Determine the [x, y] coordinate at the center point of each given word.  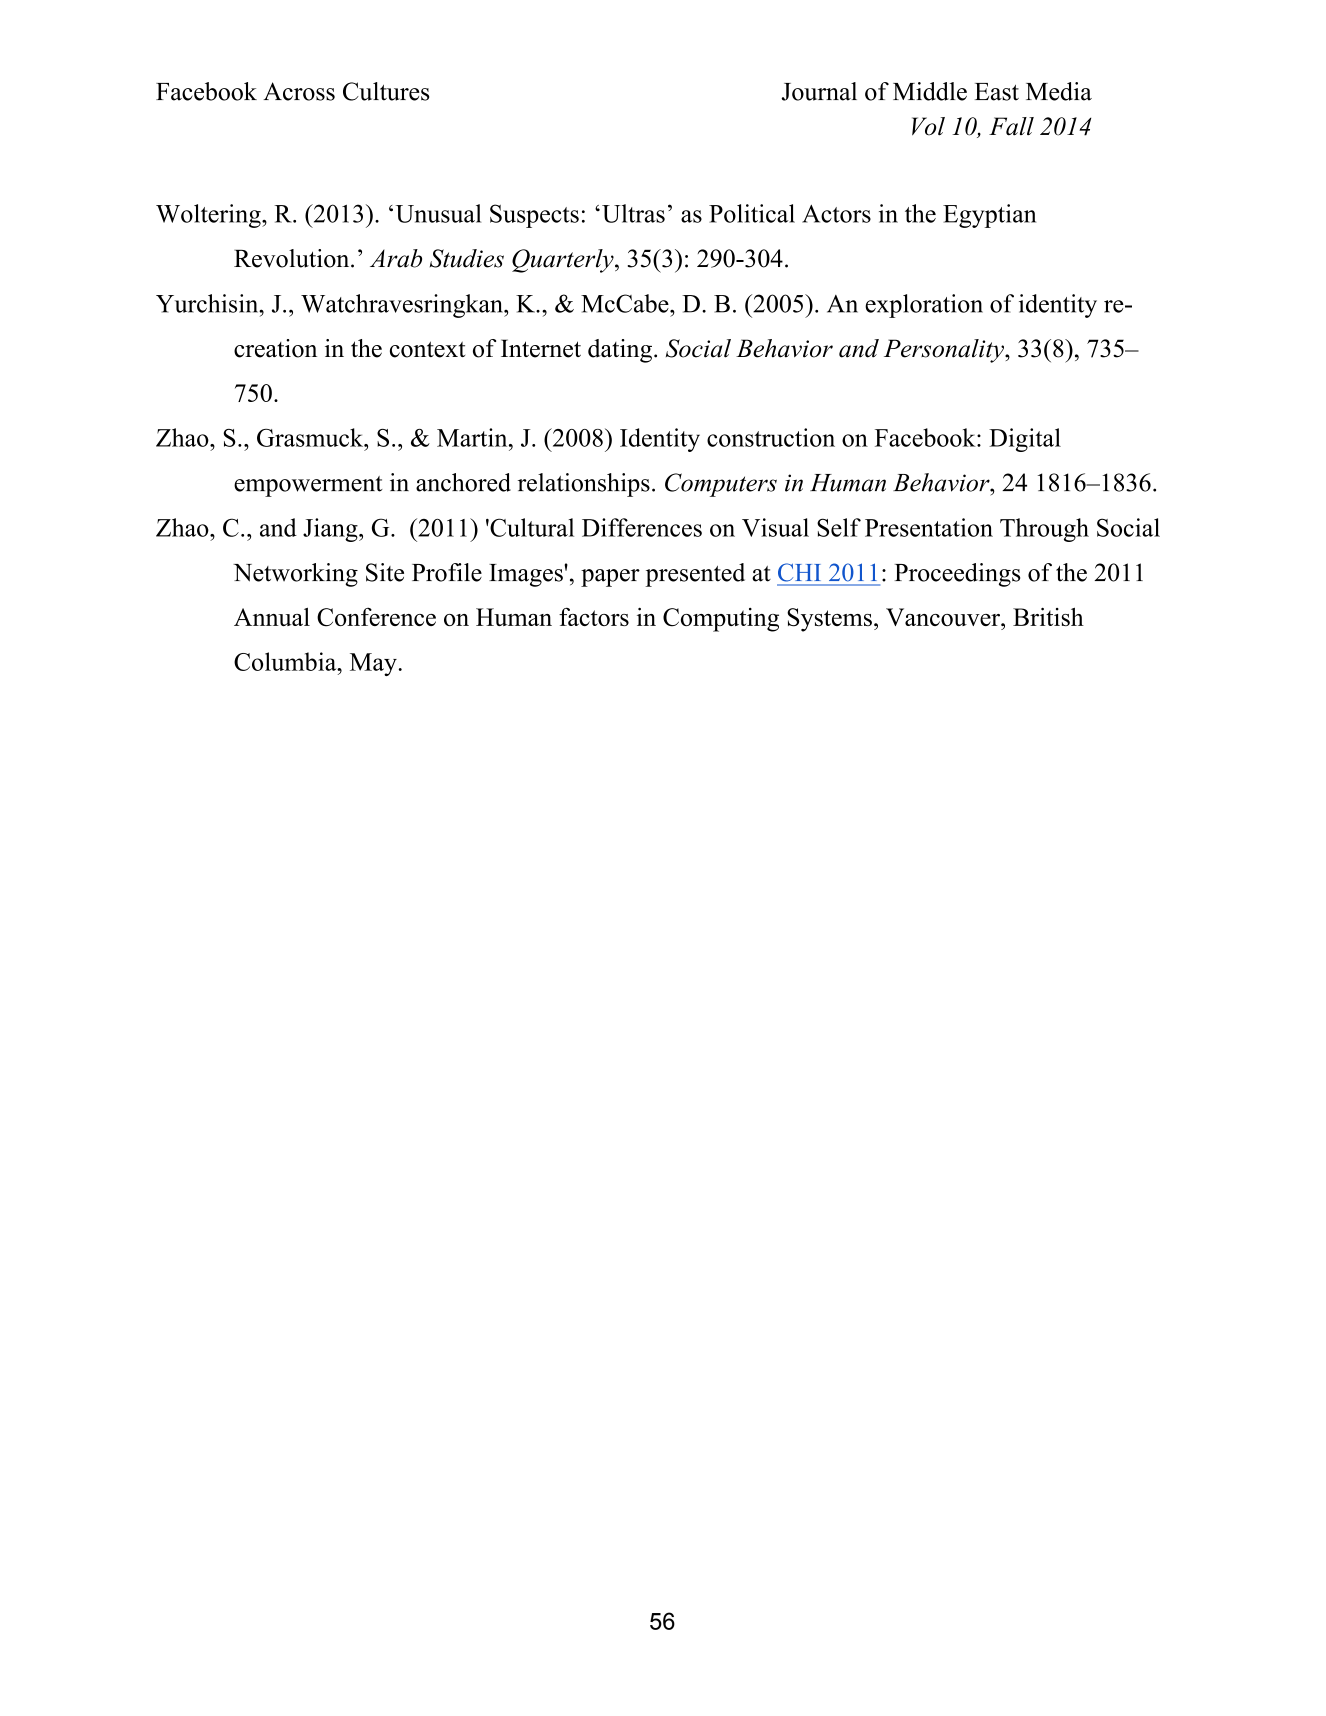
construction [771, 437]
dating [620, 351]
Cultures [386, 91]
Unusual [438, 213]
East [997, 92]
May [373, 664]
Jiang [331, 530]
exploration [924, 306]
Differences [642, 527]
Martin [473, 437]
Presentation [929, 527]
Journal [819, 91]
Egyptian [989, 216]
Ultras [633, 213]
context [427, 349]
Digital [1025, 440]
